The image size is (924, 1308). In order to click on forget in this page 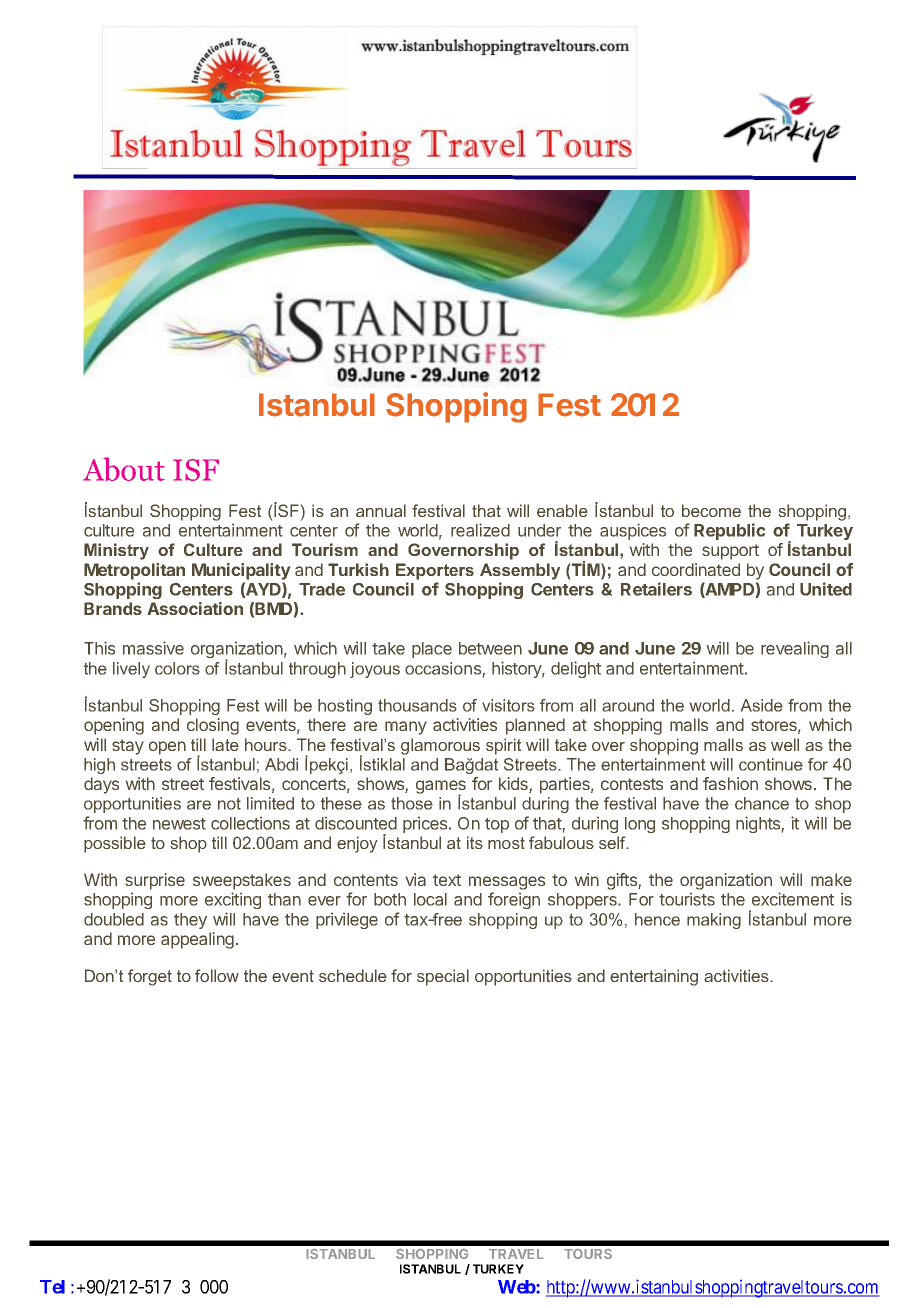, I will do `click(150, 977)`.
